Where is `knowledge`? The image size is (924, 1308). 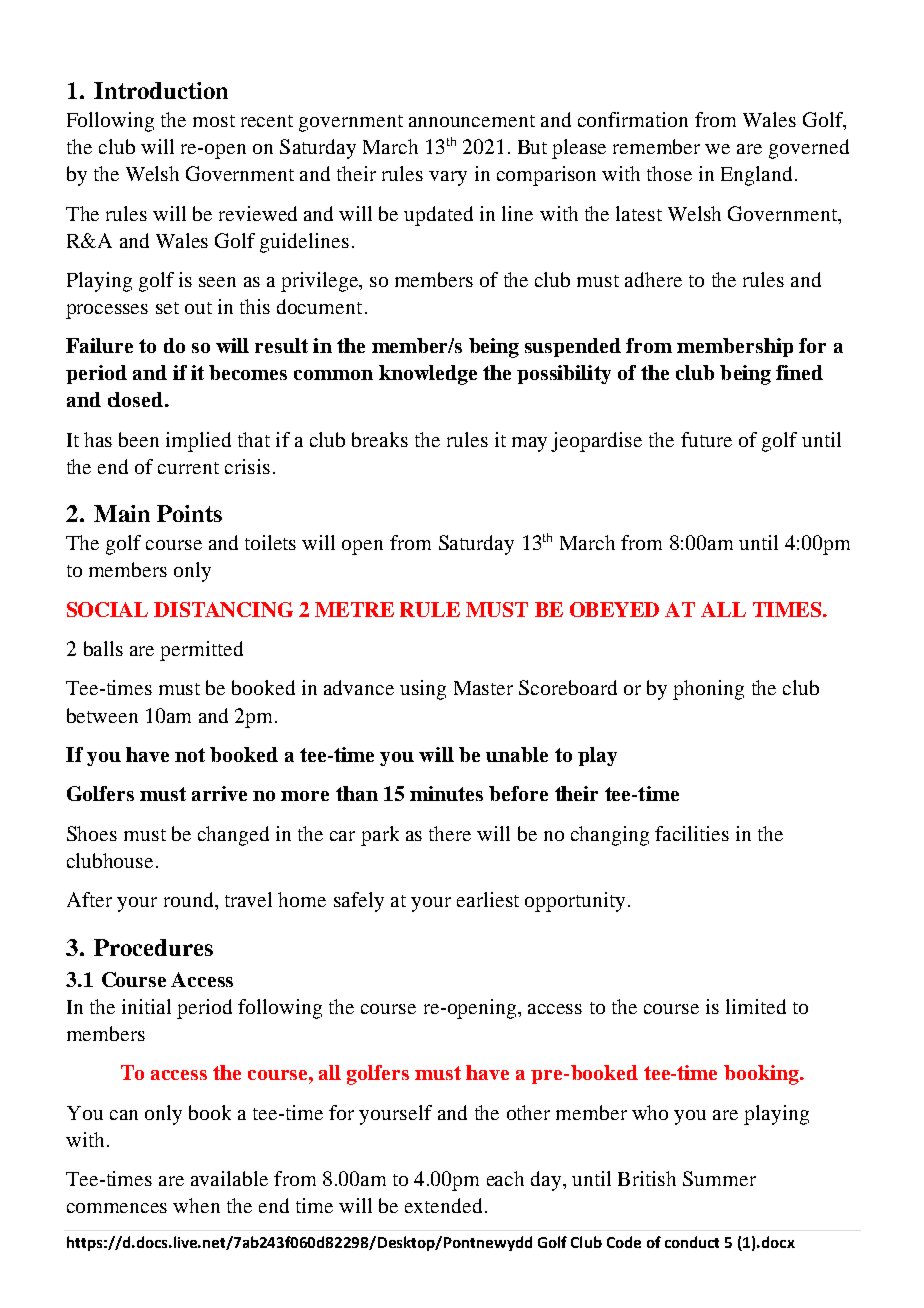
knowledge is located at coordinates (428, 375).
